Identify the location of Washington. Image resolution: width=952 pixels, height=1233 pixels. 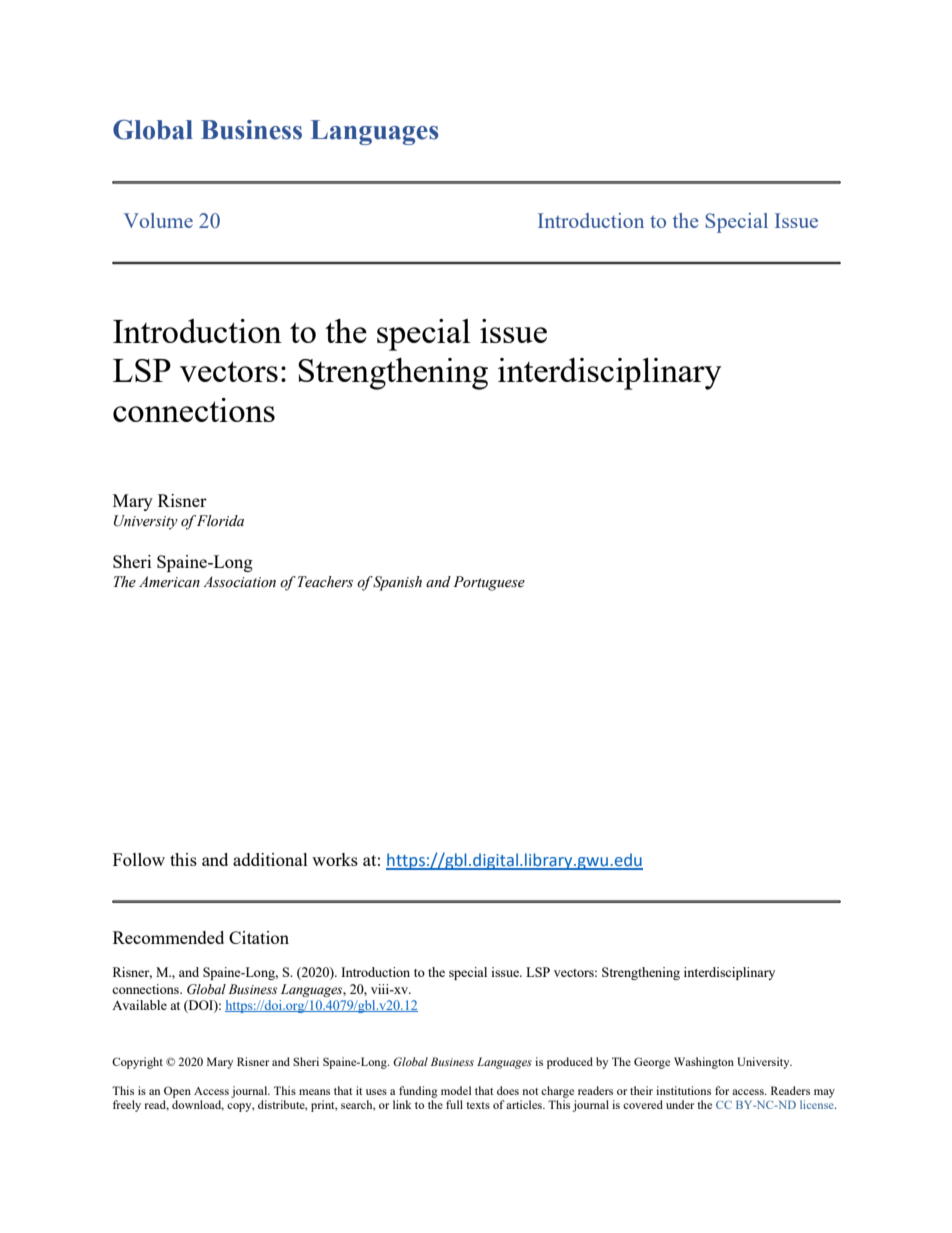
(704, 1063).
